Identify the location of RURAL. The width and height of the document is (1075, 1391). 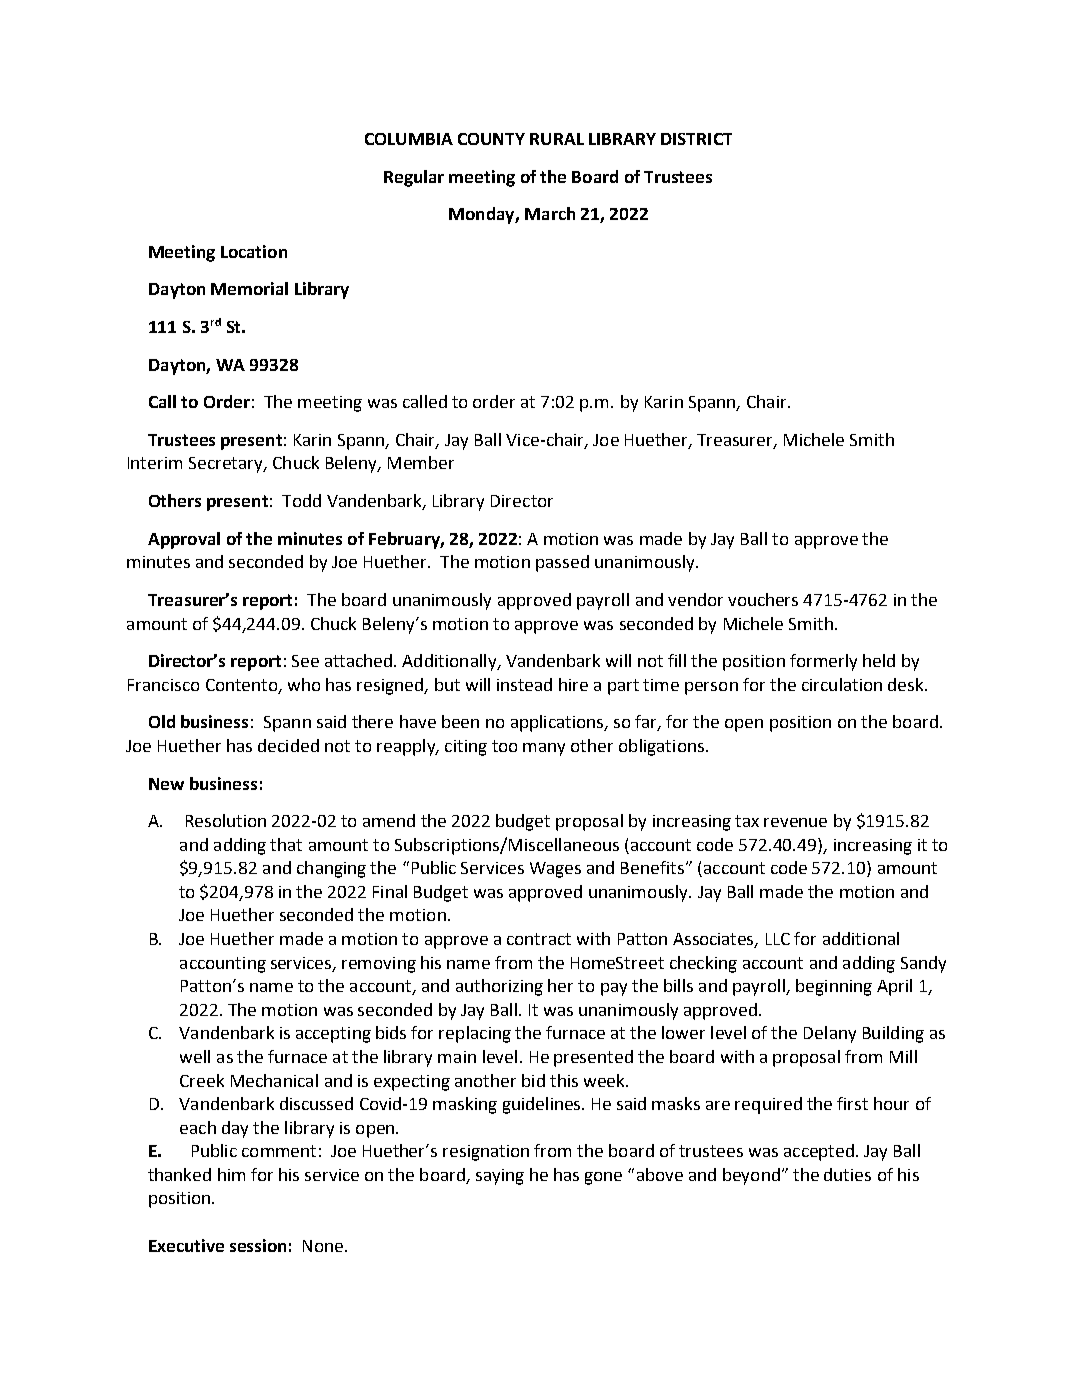
(557, 139).
